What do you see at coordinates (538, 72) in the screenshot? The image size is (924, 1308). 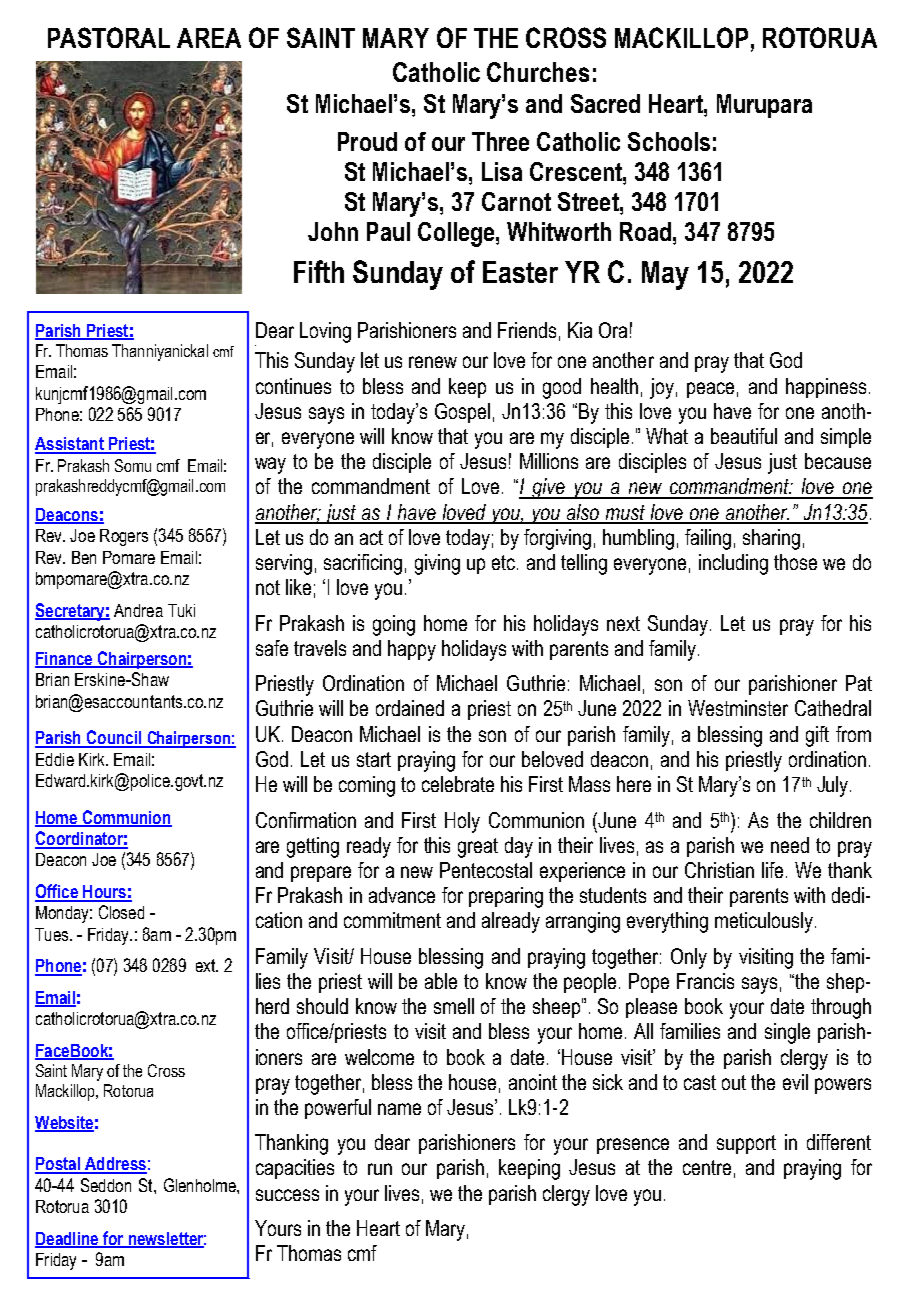 I see `Churches` at bounding box center [538, 72].
